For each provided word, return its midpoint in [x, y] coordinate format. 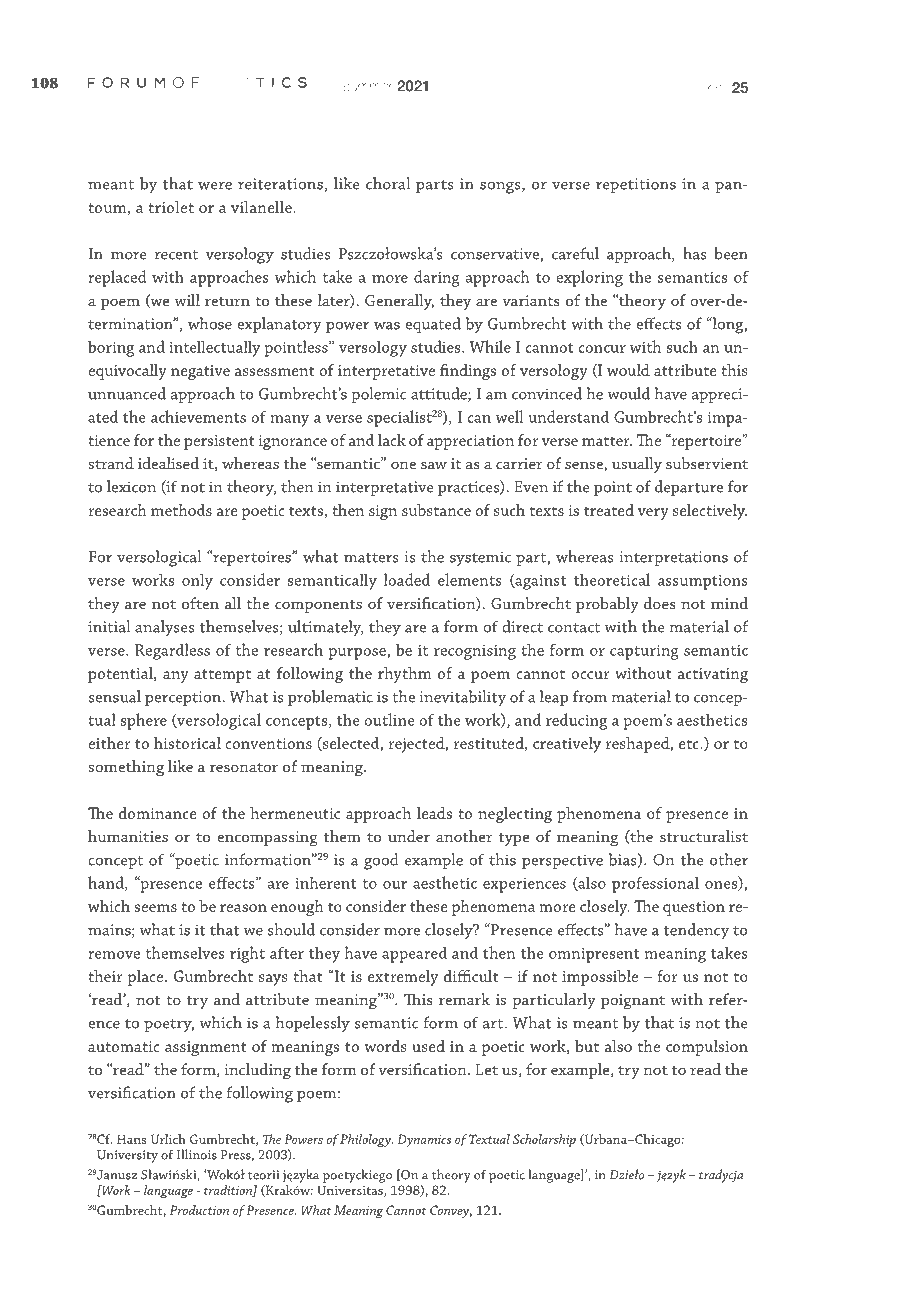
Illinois [197, 1154]
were [215, 186]
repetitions [636, 185]
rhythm [404, 675]
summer [368, 87]
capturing [644, 652]
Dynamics [424, 1140]
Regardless [172, 651]
